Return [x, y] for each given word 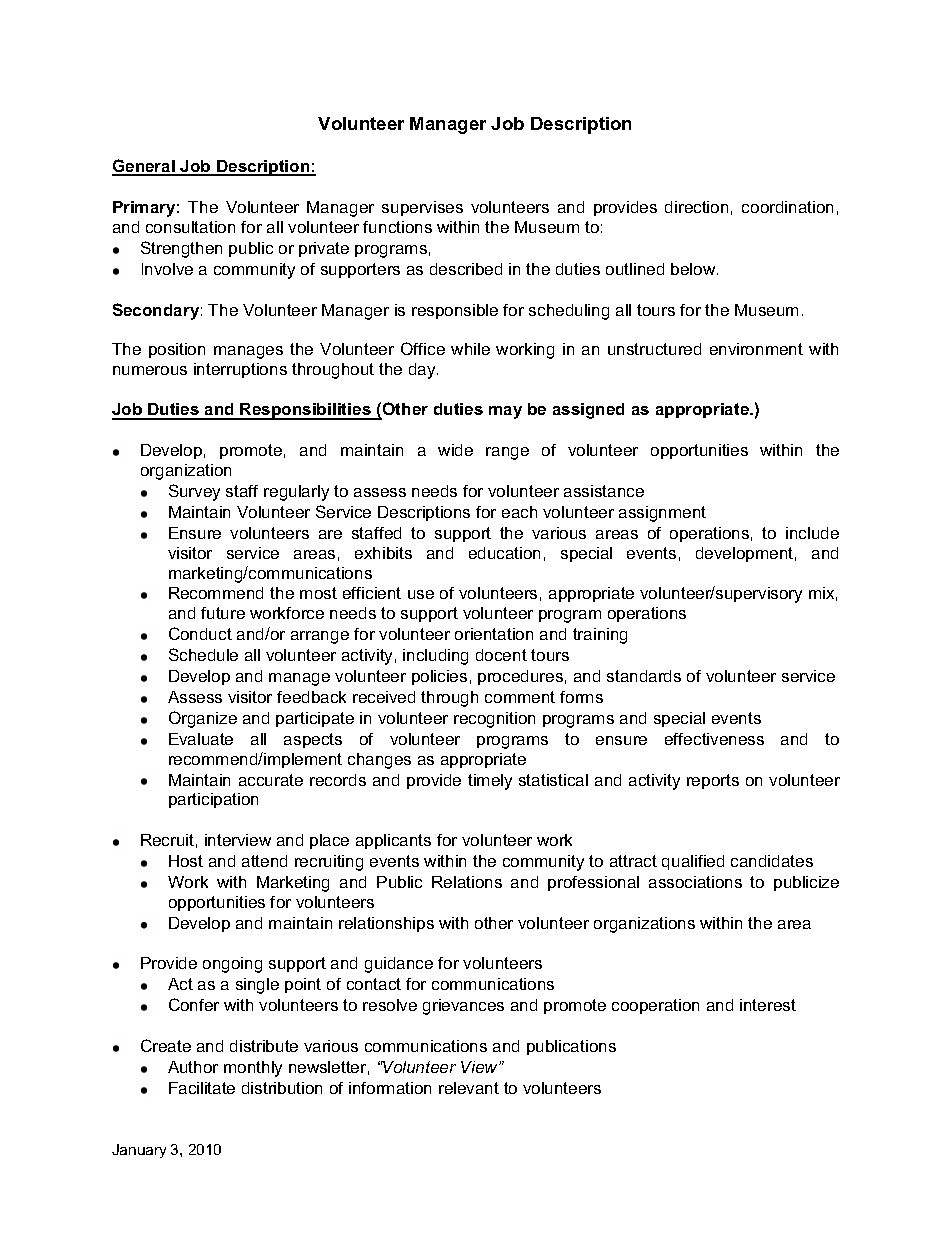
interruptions [240, 370]
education [504, 553]
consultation [190, 227]
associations [695, 882]
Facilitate [202, 1088]
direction [696, 207]
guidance [399, 965]
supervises [422, 208]
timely [490, 782]
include [812, 533]
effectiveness [714, 739]
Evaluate [201, 739]
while [470, 349]
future [223, 613]
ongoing [232, 965]
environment [756, 349]
